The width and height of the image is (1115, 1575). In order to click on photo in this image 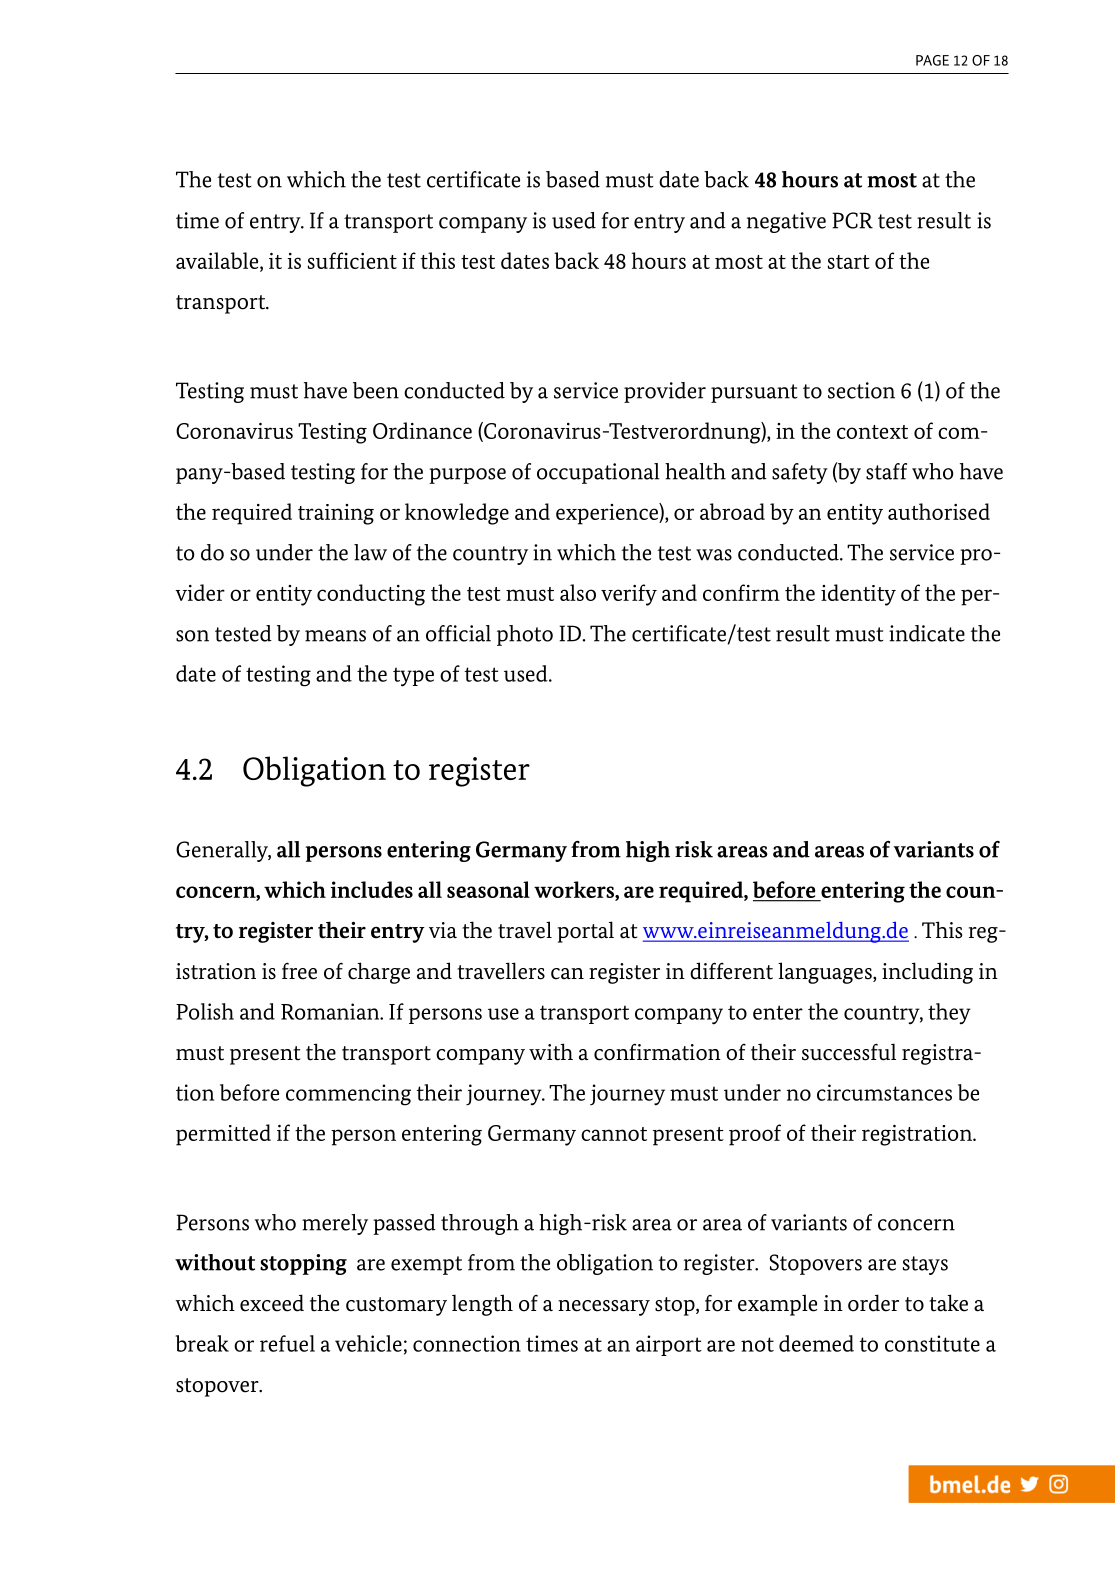, I will do `click(525, 635)`.
